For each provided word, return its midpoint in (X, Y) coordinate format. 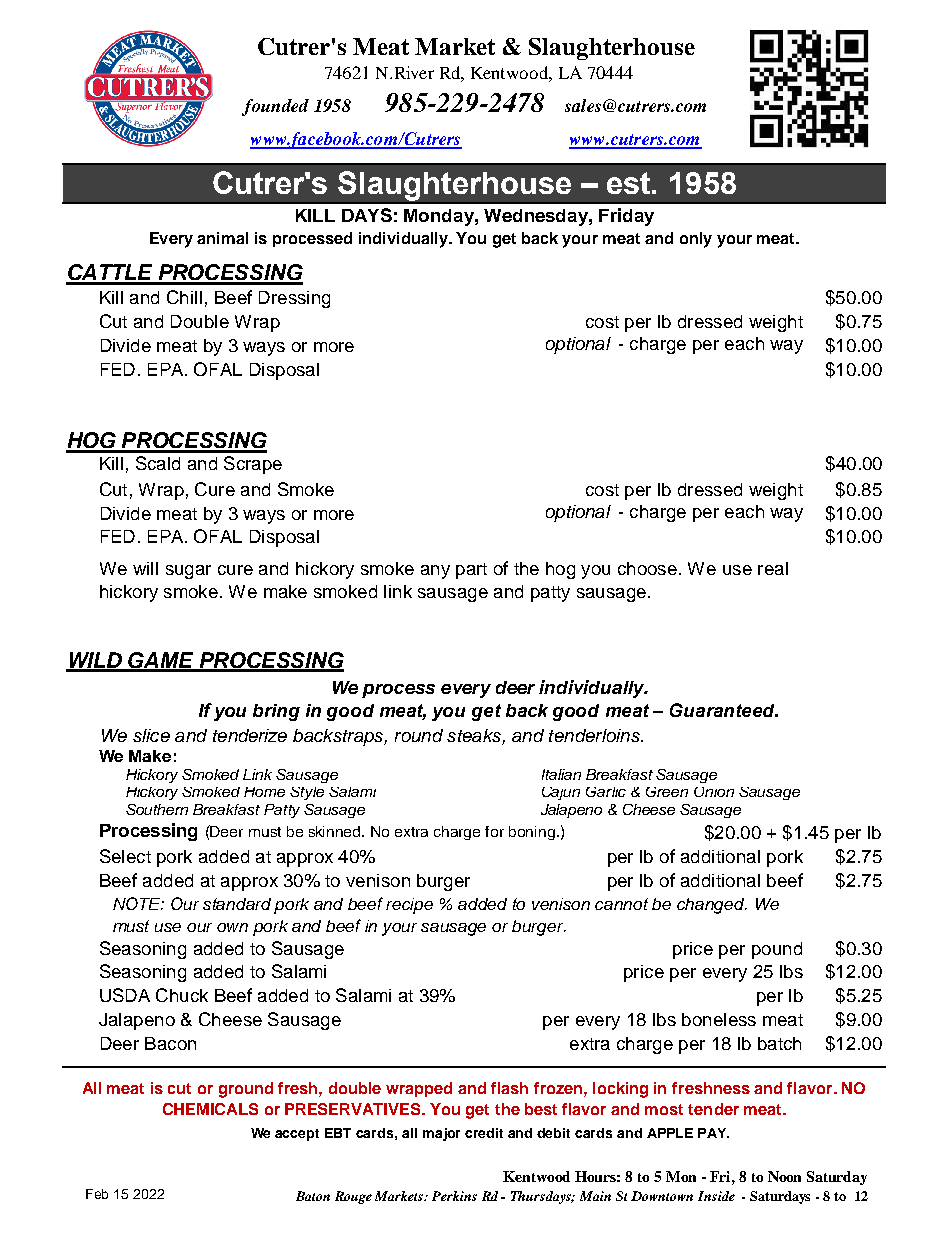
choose (647, 568)
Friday (626, 217)
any (435, 572)
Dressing (294, 299)
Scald (158, 463)
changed (712, 906)
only (696, 240)
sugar (188, 572)
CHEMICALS (210, 1109)
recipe (409, 906)
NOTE (138, 903)
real (773, 568)
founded (275, 107)
